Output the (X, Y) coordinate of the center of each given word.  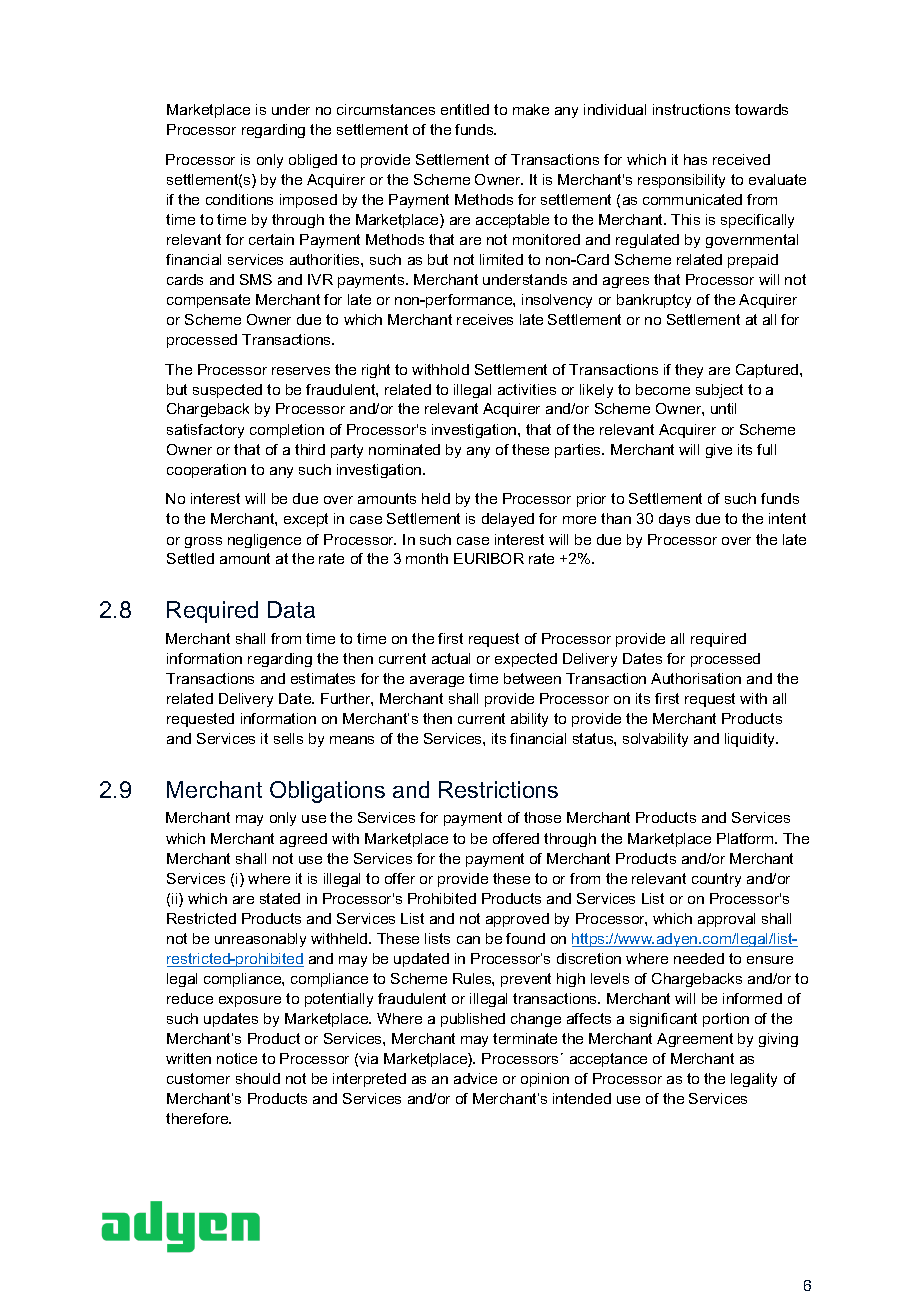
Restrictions (498, 789)
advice (475, 1078)
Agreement (695, 1040)
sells (288, 738)
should (258, 1078)
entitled (465, 109)
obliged (313, 161)
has (695, 159)
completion (287, 431)
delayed (508, 520)
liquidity (751, 740)
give (719, 451)
